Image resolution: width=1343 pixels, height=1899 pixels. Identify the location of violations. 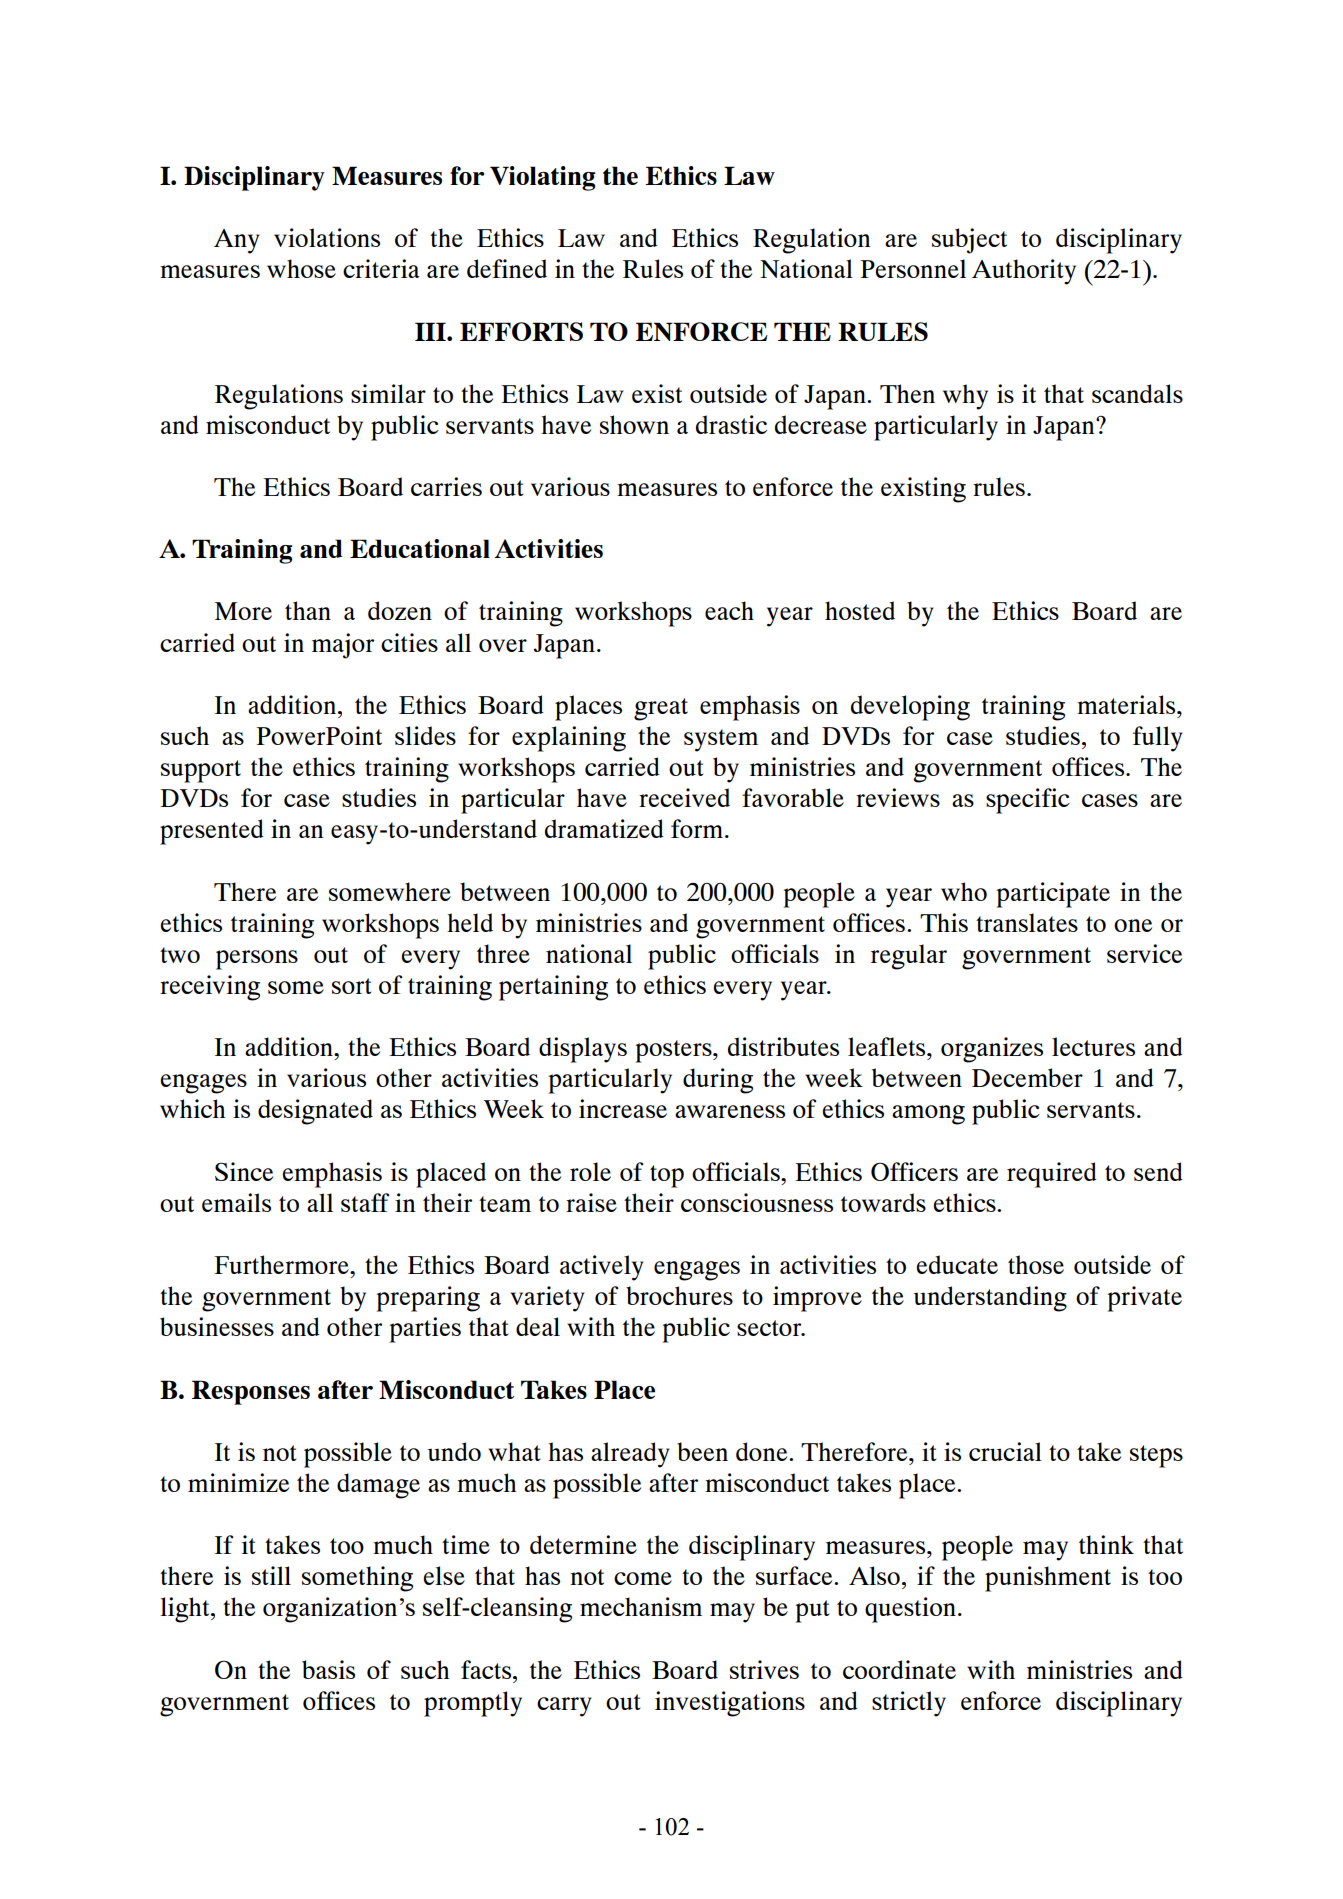
(327, 237).
